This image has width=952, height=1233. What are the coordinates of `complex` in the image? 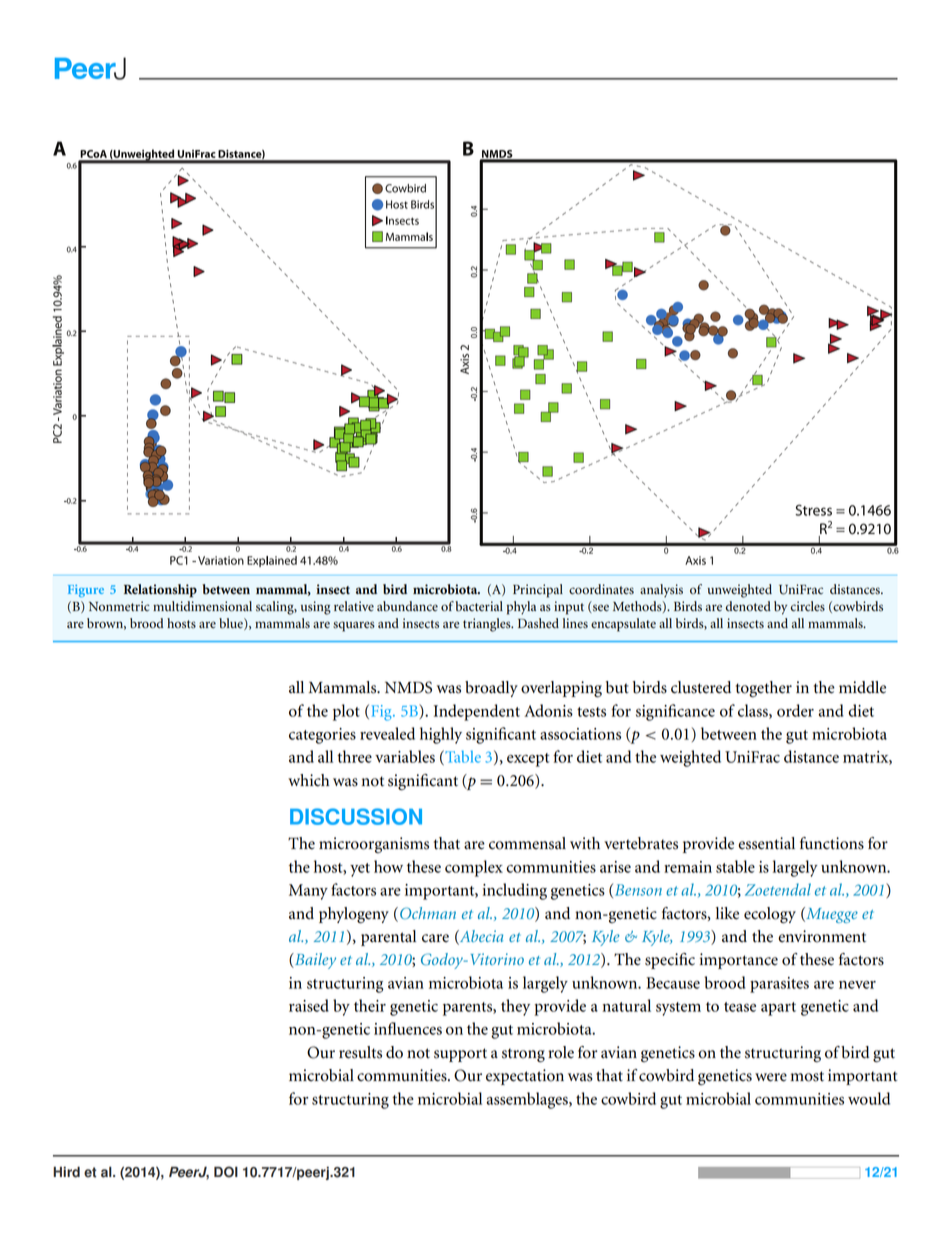 It's located at (474, 868).
